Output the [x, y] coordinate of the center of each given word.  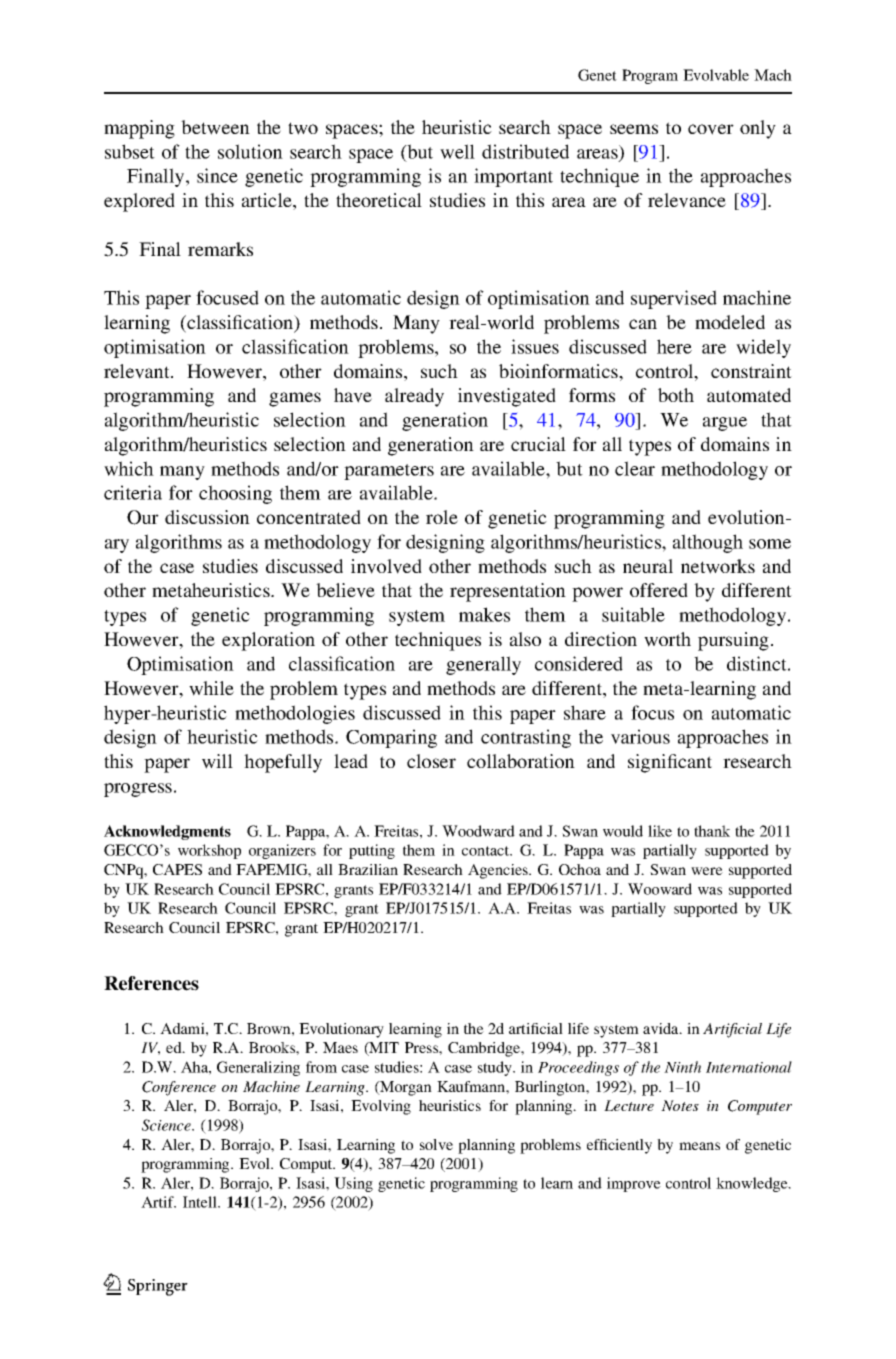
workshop [209, 851]
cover [711, 129]
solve [436, 1144]
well [457, 151]
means [699, 1146]
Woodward [478, 831]
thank [712, 831]
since [217, 175]
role [442, 517]
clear [635, 468]
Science [167, 1125]
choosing [235, 494]
